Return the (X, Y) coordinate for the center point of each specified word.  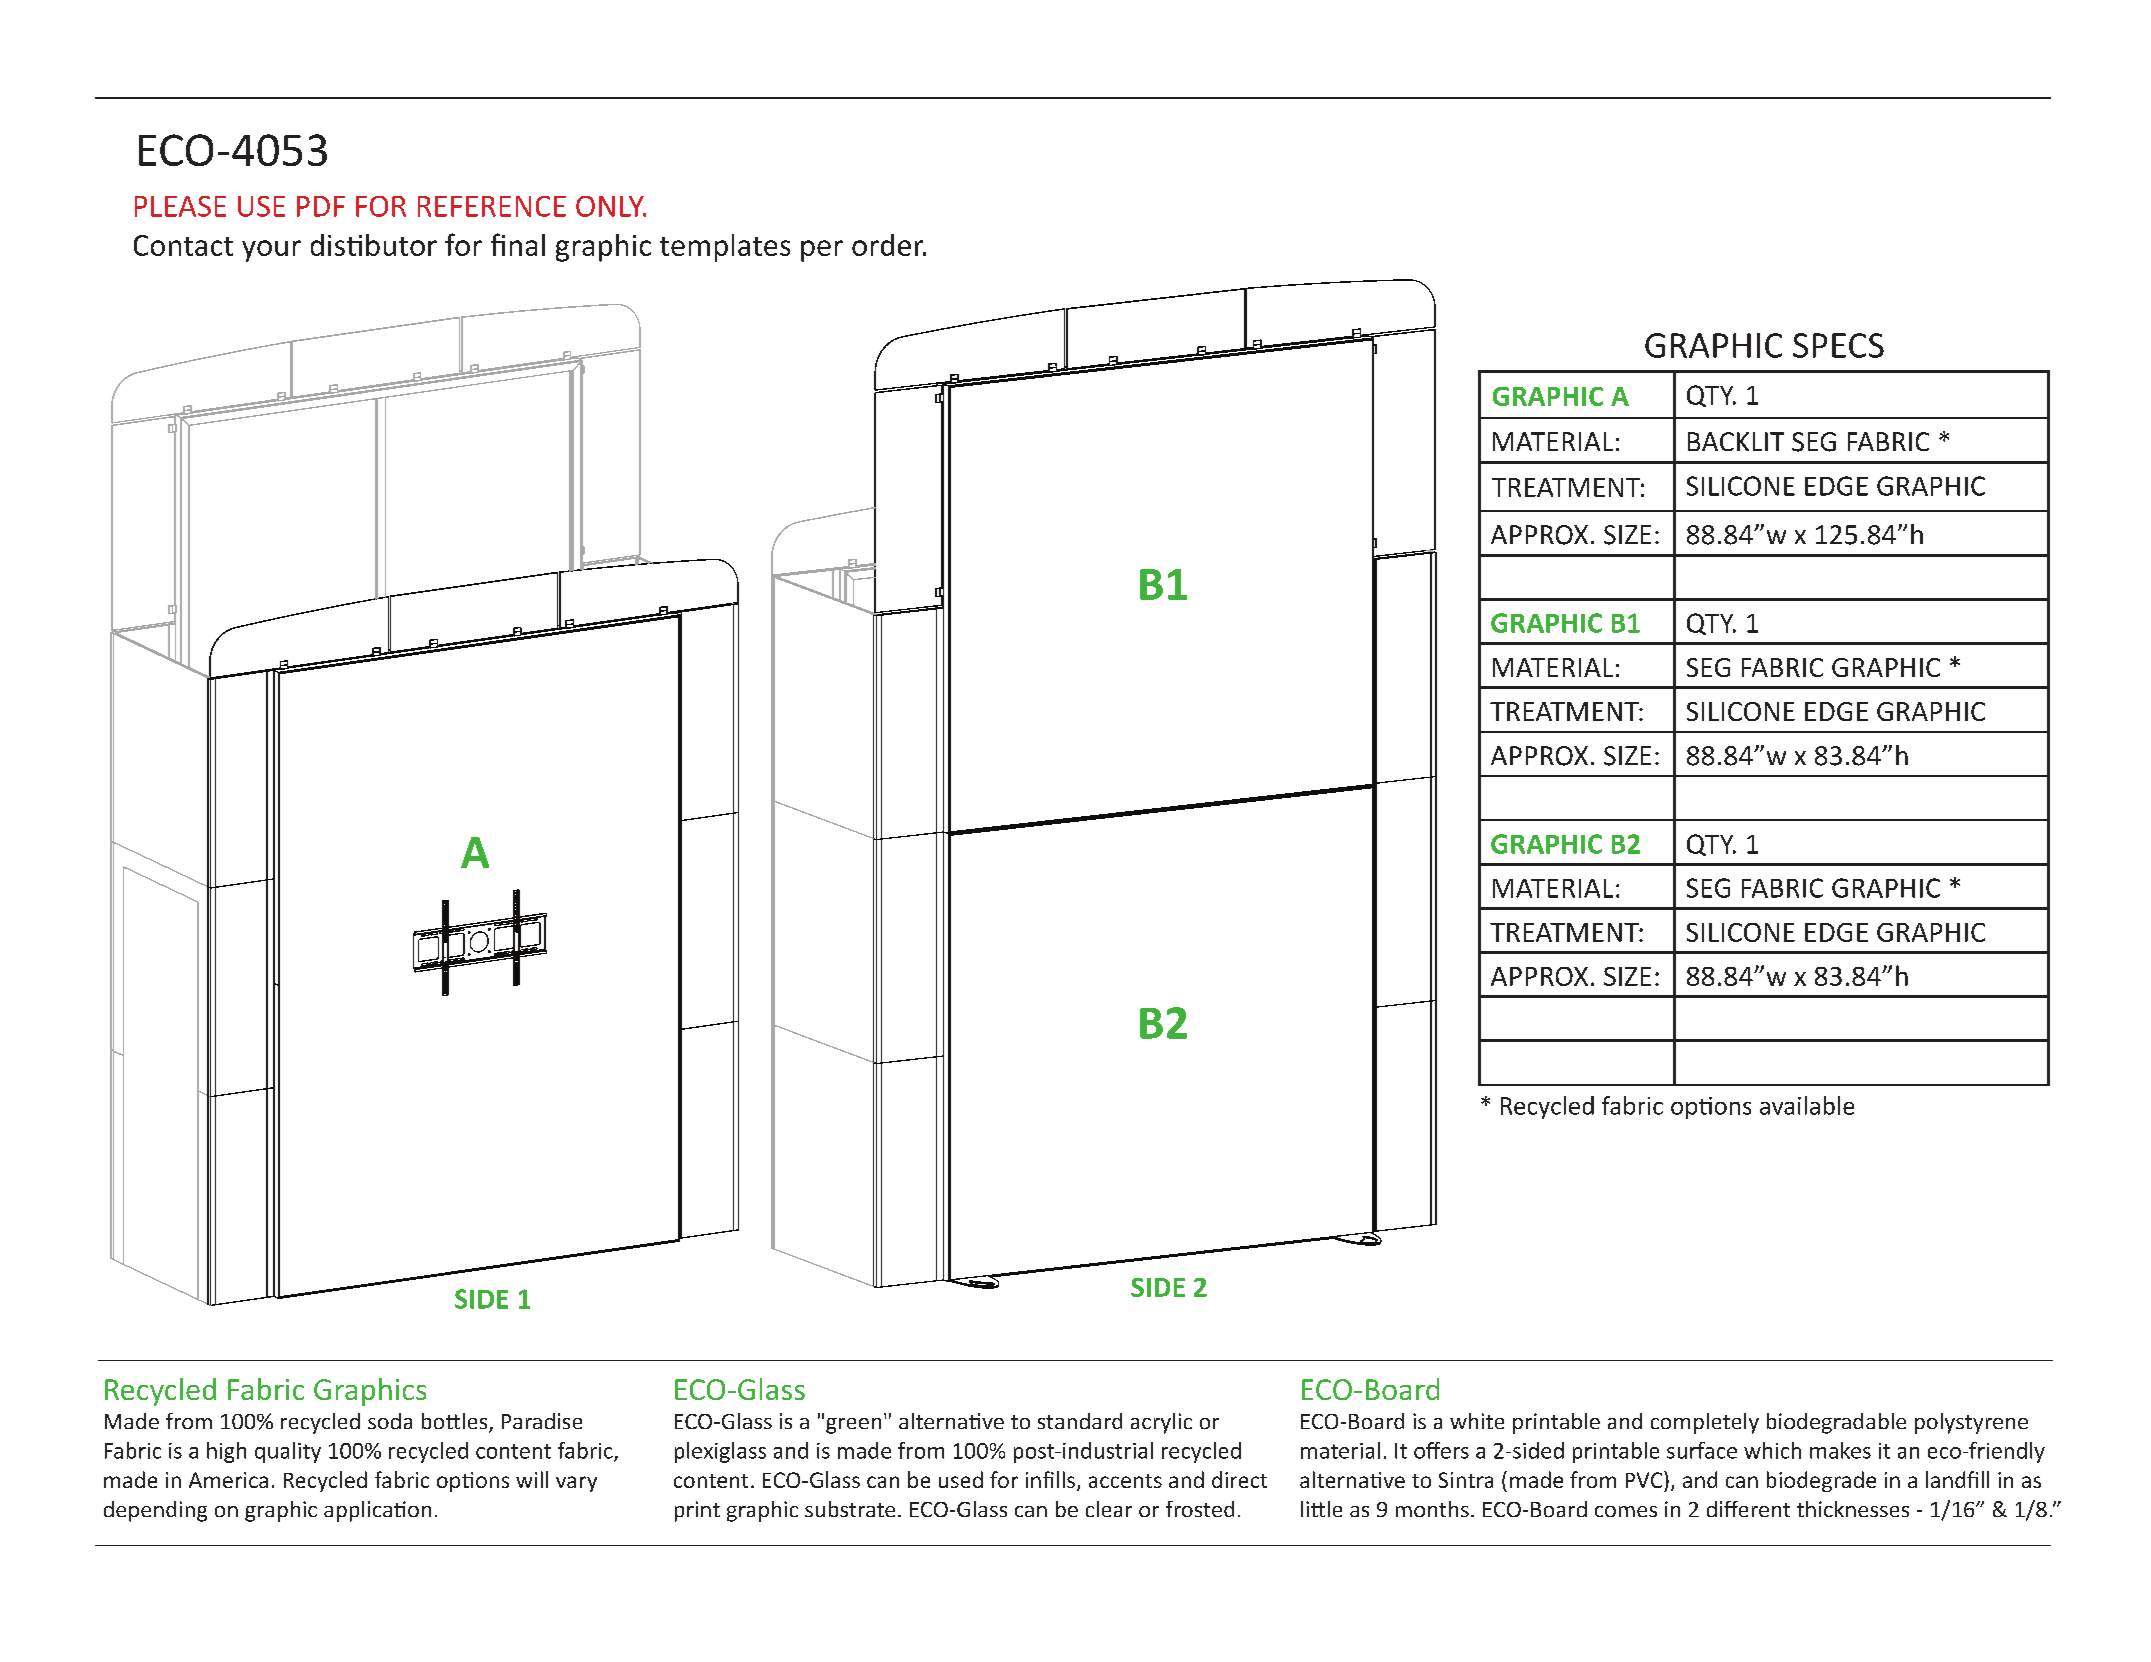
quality (288, 1452)
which (1772, 1450)
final (518, 244)
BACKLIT (1736, 441)
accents (1125, 1481)
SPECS (1838, 345)
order (889, 245)
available (1807, 1105)
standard (1080, 1421)
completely (1705, 1423)
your (271, 251)
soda (390, 1421)
